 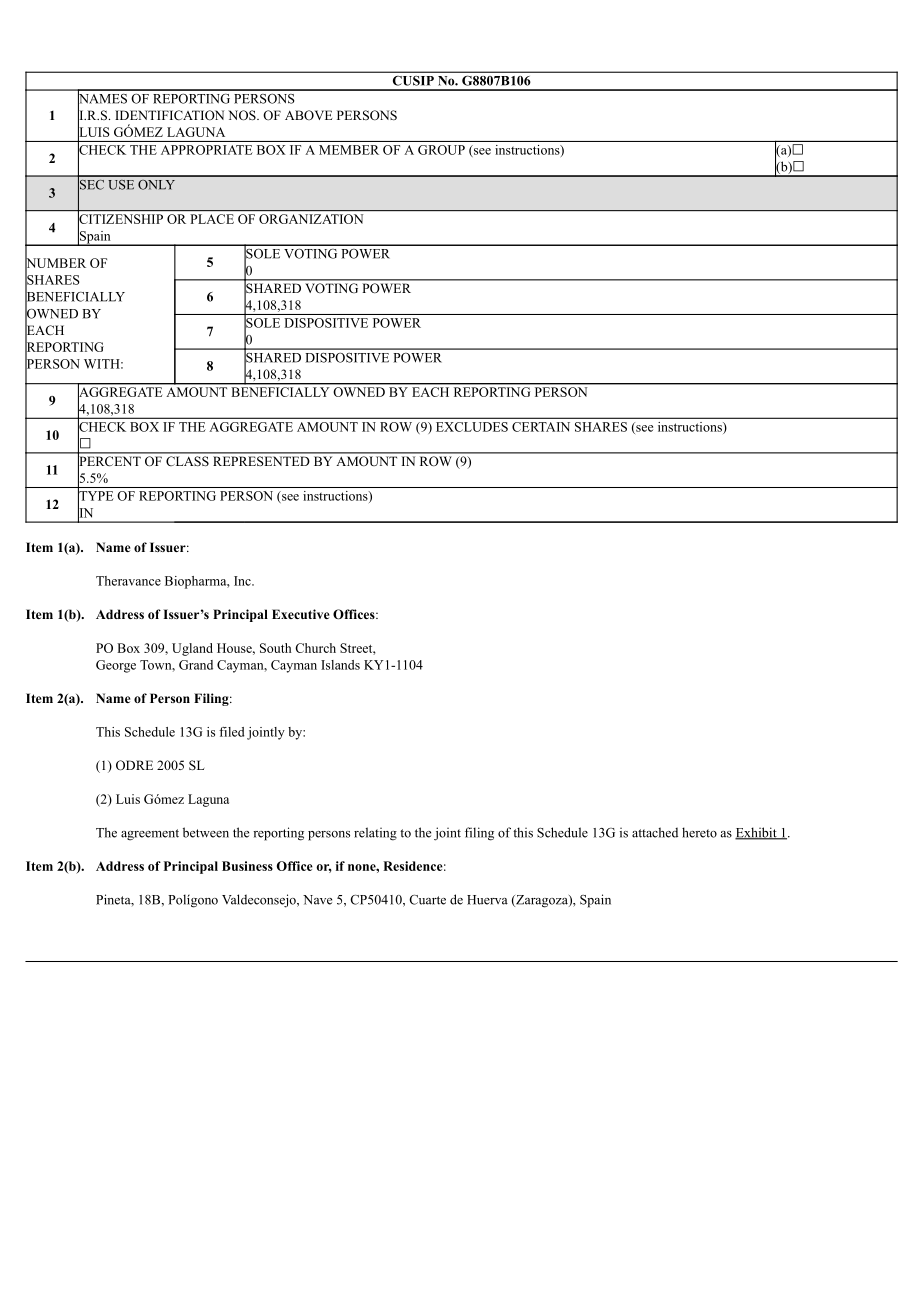 What do you see at coordinates (441, 150) in the screenshot?
I see `GROUP` at bounding box center [441, 150].
